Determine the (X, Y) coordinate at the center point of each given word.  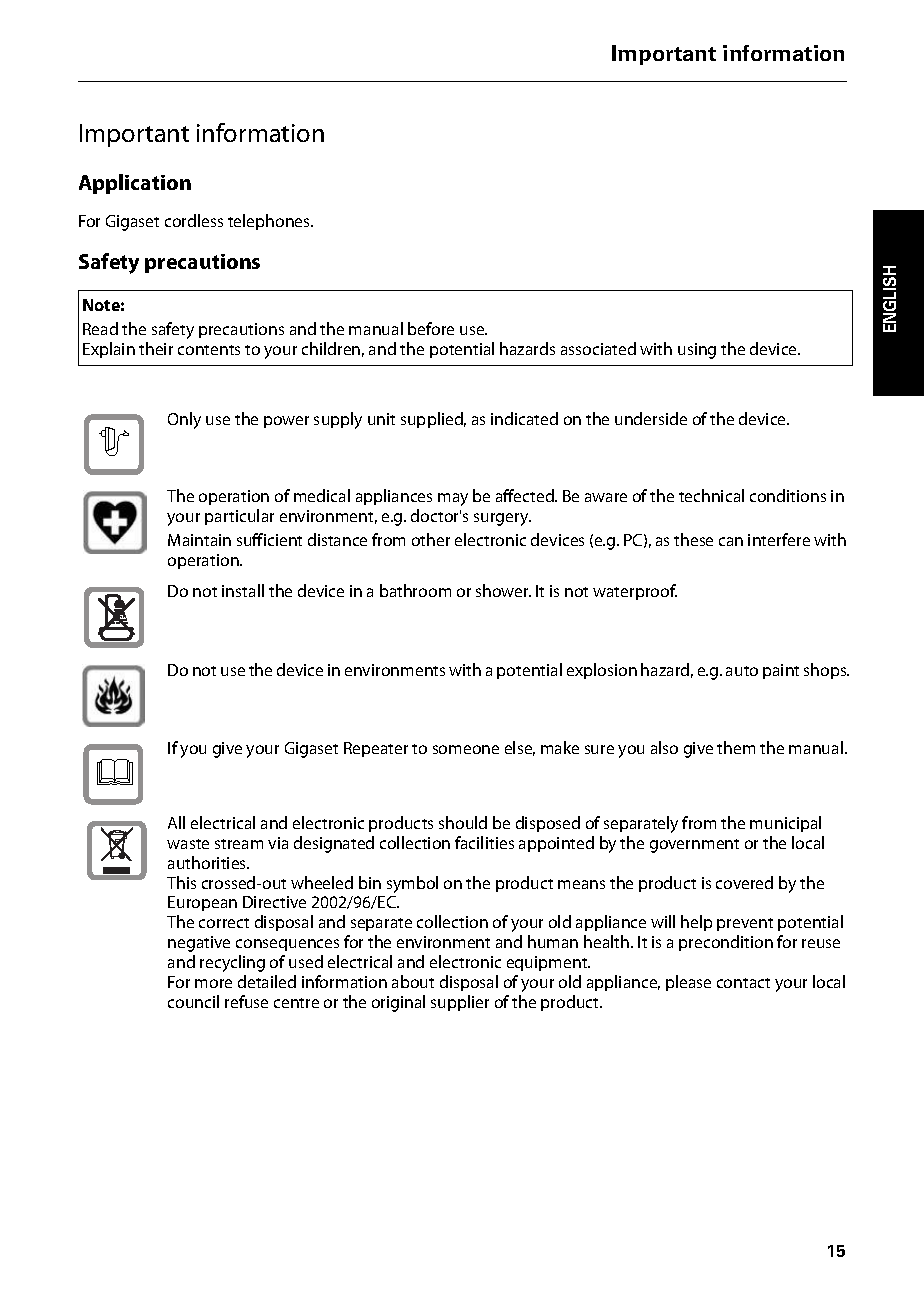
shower (503, 590)
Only (184, 420)
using (697, 351)
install (243, 590)
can (731, 541)
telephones (270, 222)
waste (188, 844)
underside (651, 418)
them (736, 747)
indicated (524, 418)
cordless (194, 220)
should (463, 822)
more (213, 983)
